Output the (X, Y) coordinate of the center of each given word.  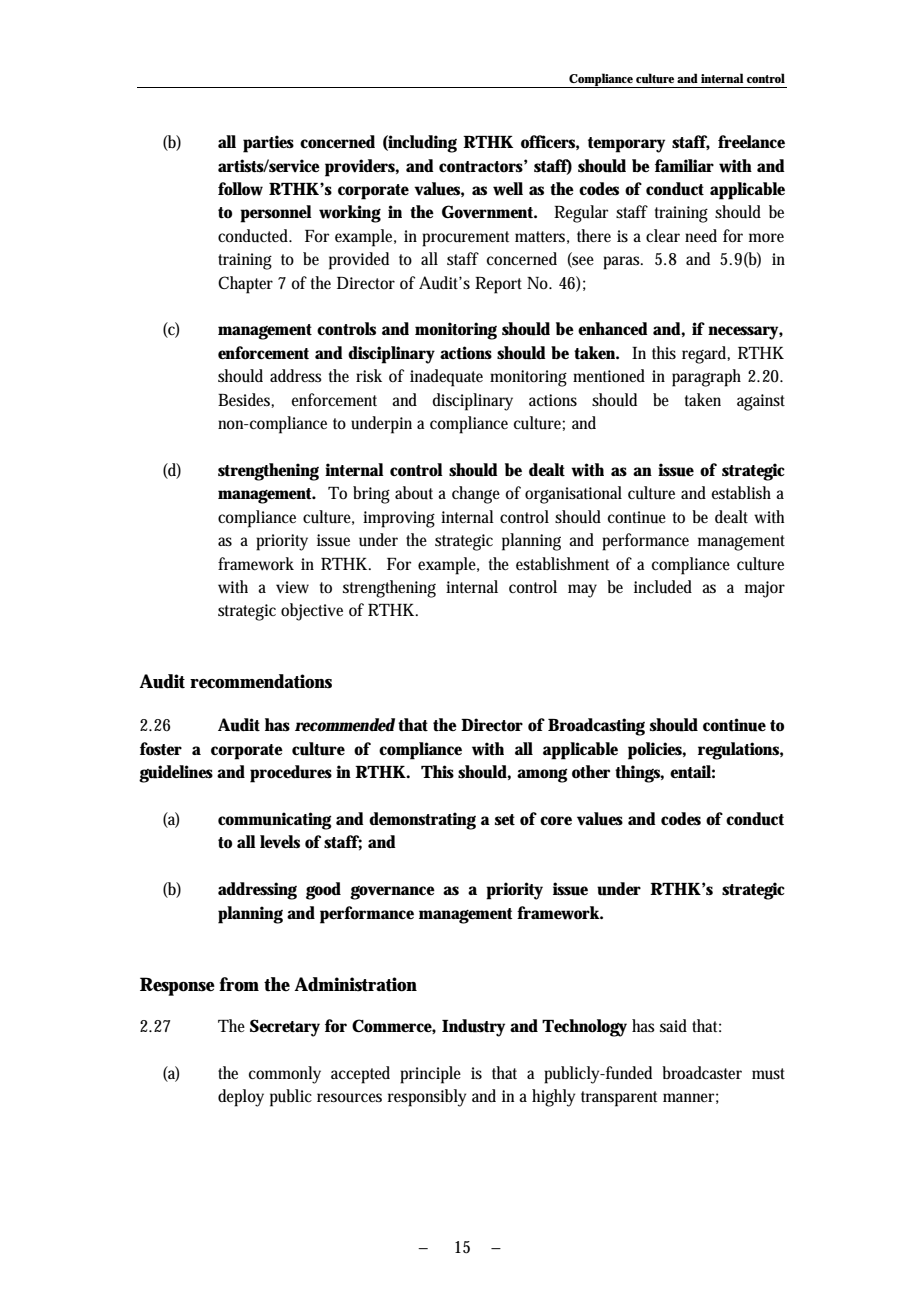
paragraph (706, 378)
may (582, 591)
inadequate (446, 378)
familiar (684, 165)
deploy (241, 1098)
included (663, 587)
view (292, 587)
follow (240, 189)
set (505, 820)
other (591, 772)
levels (280, 842)
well (508, 189)
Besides (245, 400)
